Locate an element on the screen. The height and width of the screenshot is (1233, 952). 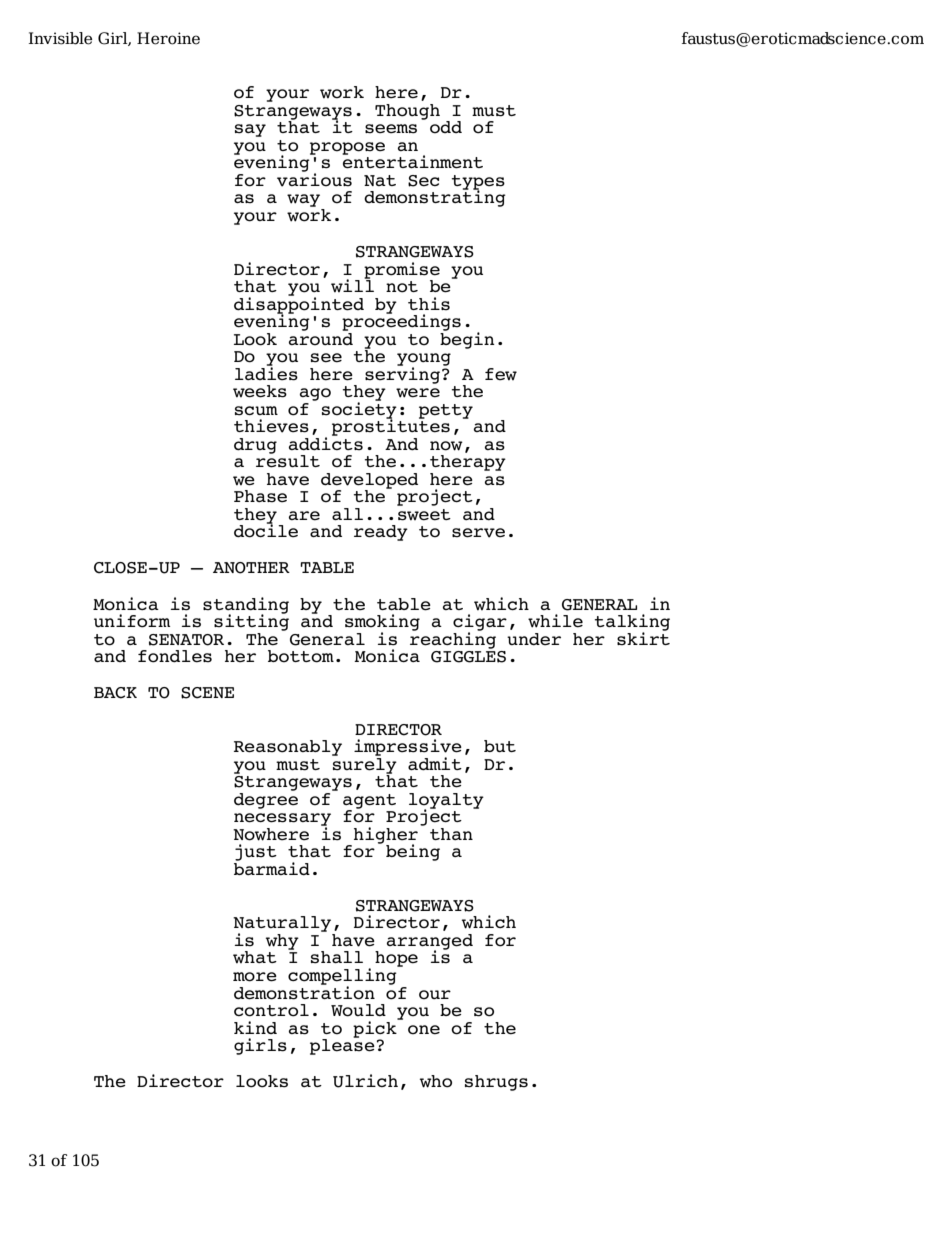
Though is located at coordinates (407, 112).
